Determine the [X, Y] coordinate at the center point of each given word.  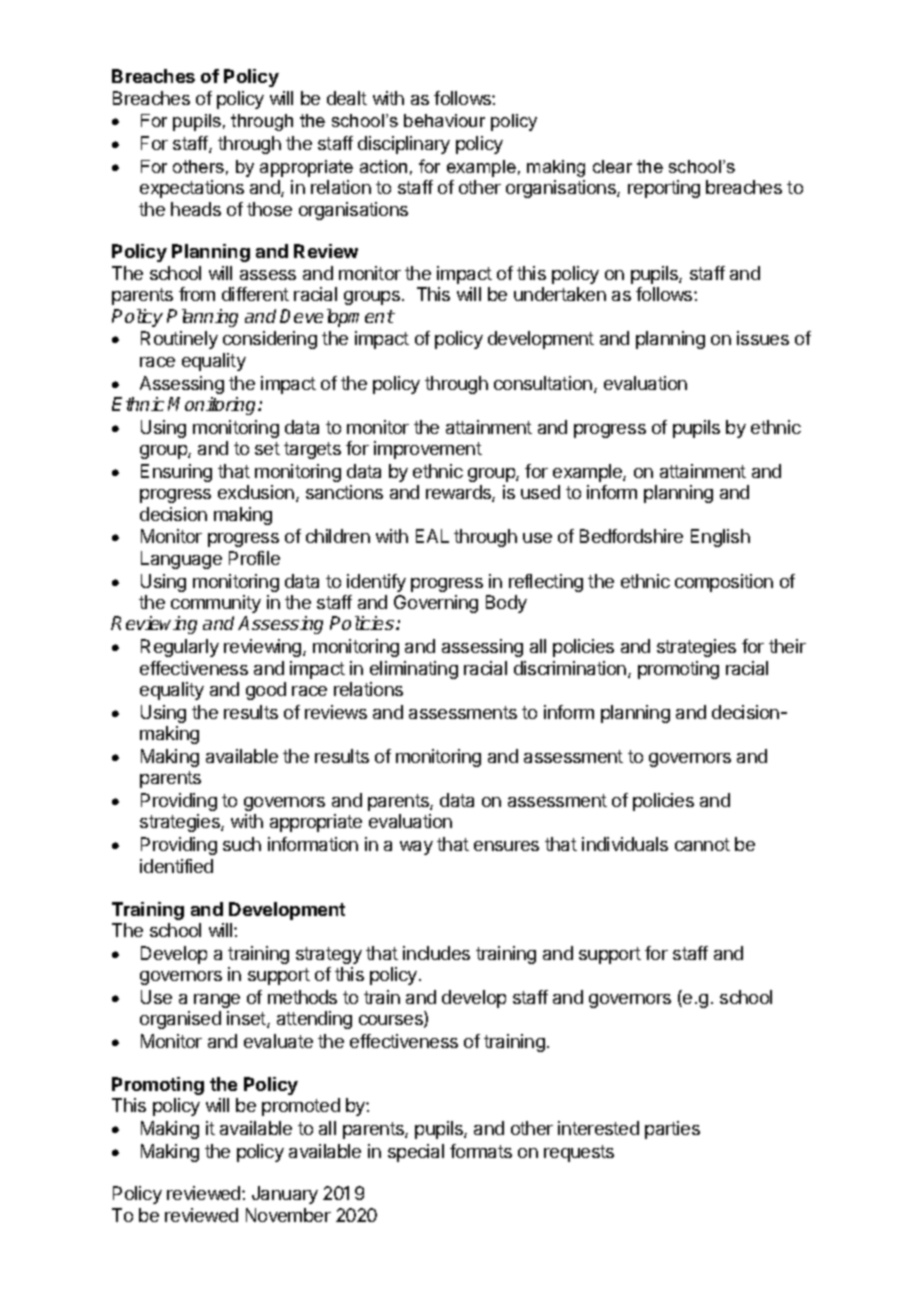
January [285, 1195]
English [720, 538]
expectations [192, 189]
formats [481, 1151]
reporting [664, 189]
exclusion [256, 492]
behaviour [444, 120]
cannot [702, 844]
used [540, 492]
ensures [506, 846]
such [242, 844]
